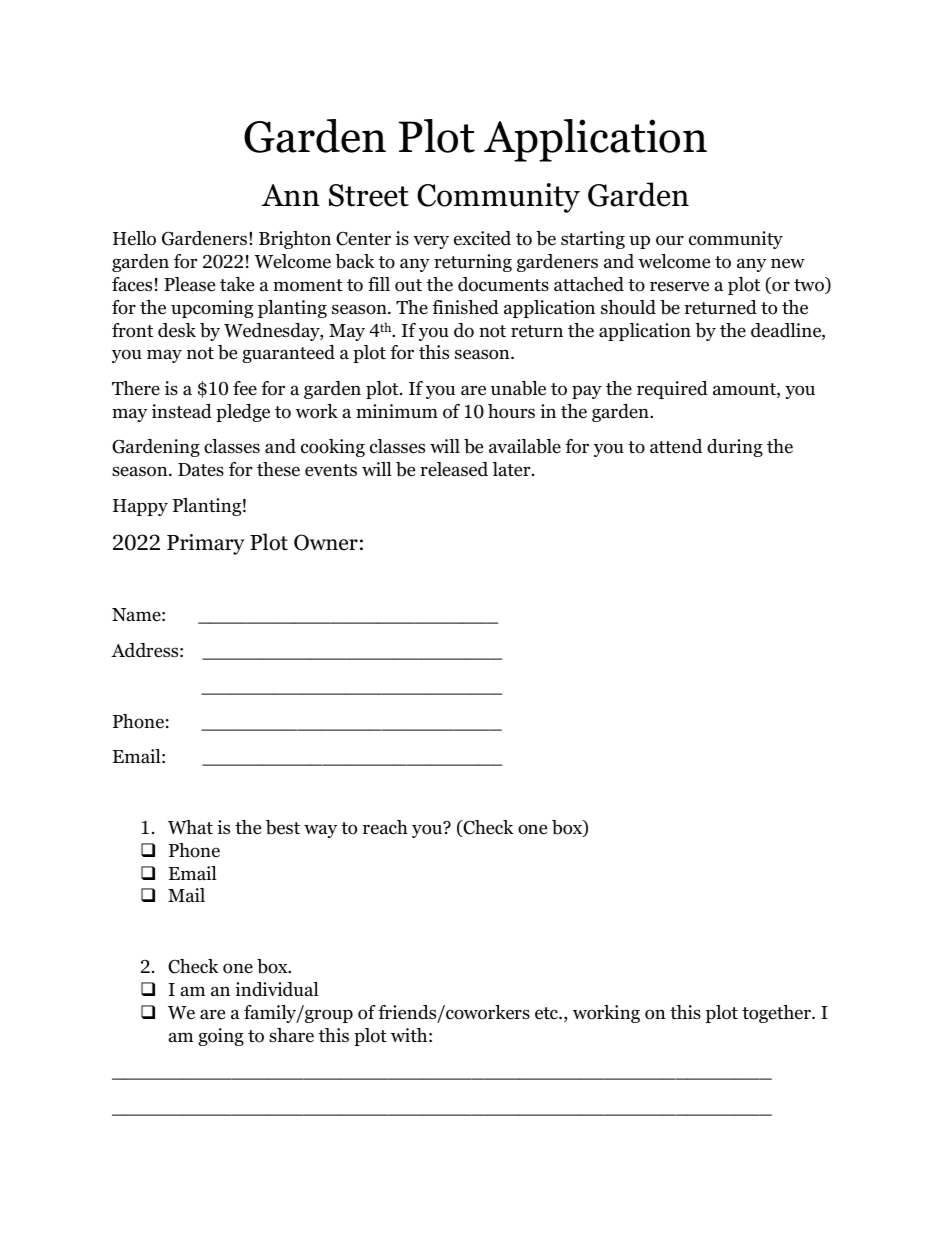 This screenshot has width=952, height=1233. I want to click on What, so click(190, 827).
